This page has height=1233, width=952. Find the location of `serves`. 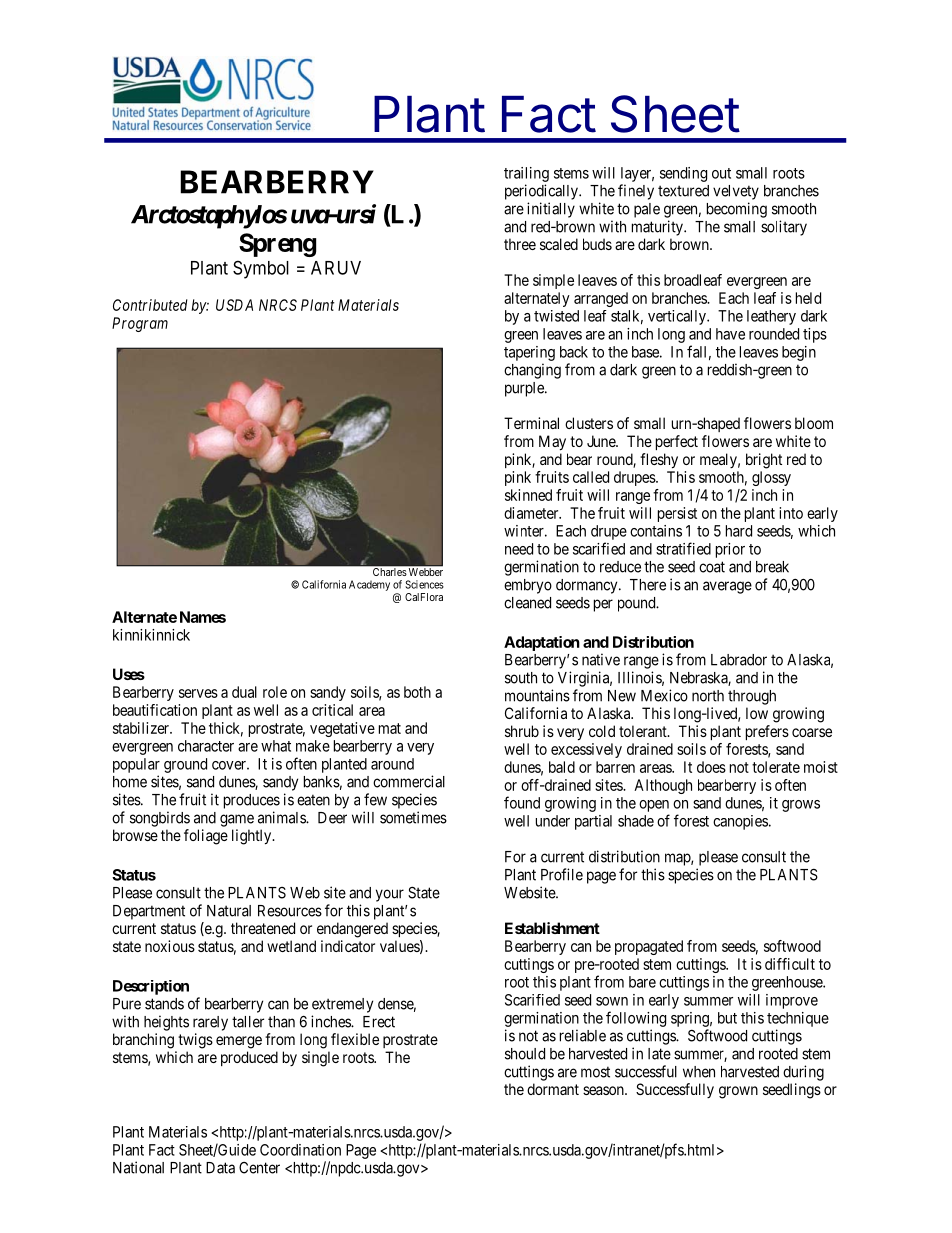

serves is located at coordinates (198, 693).
